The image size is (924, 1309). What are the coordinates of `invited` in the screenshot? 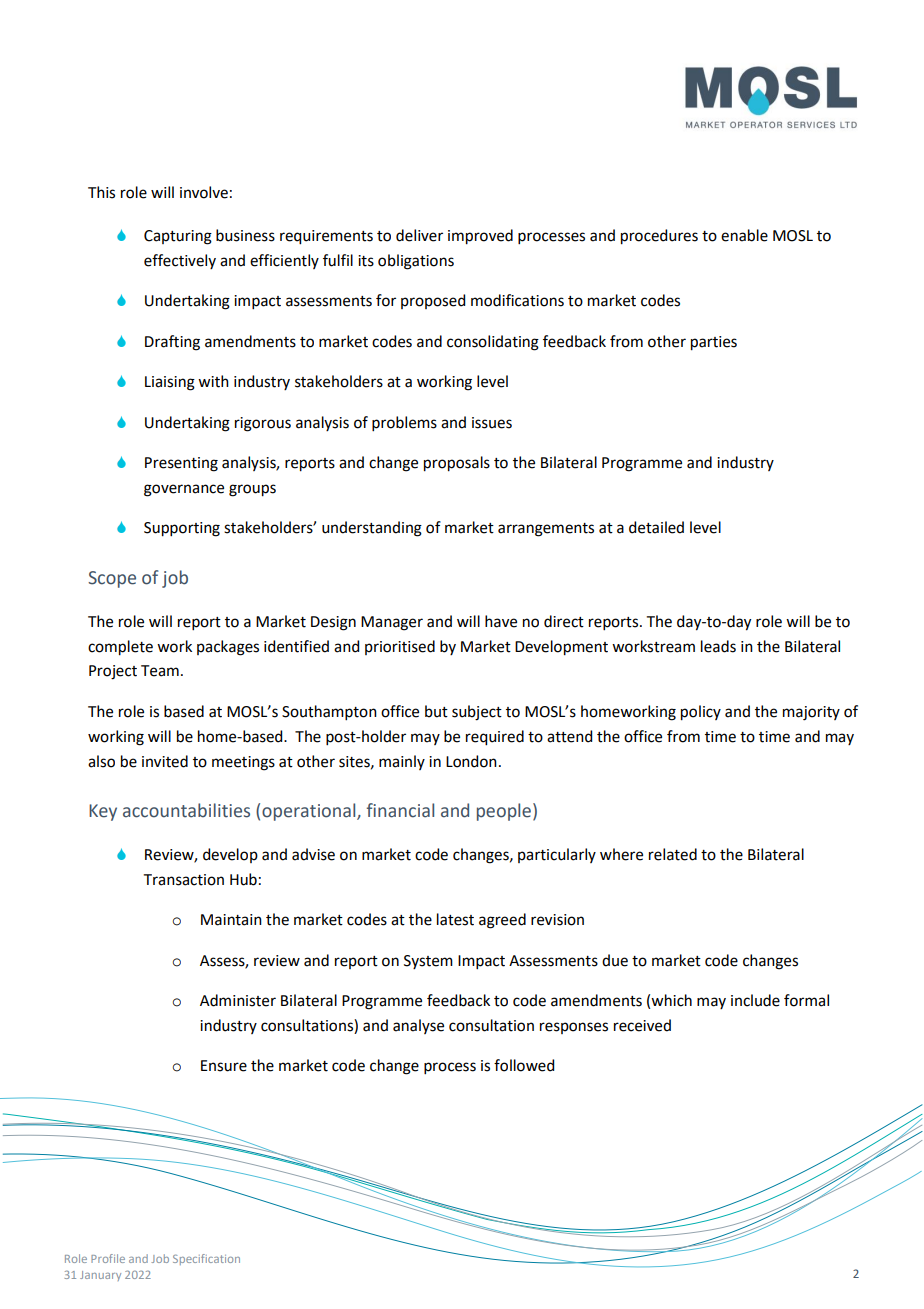 It's located at (165, 761).
